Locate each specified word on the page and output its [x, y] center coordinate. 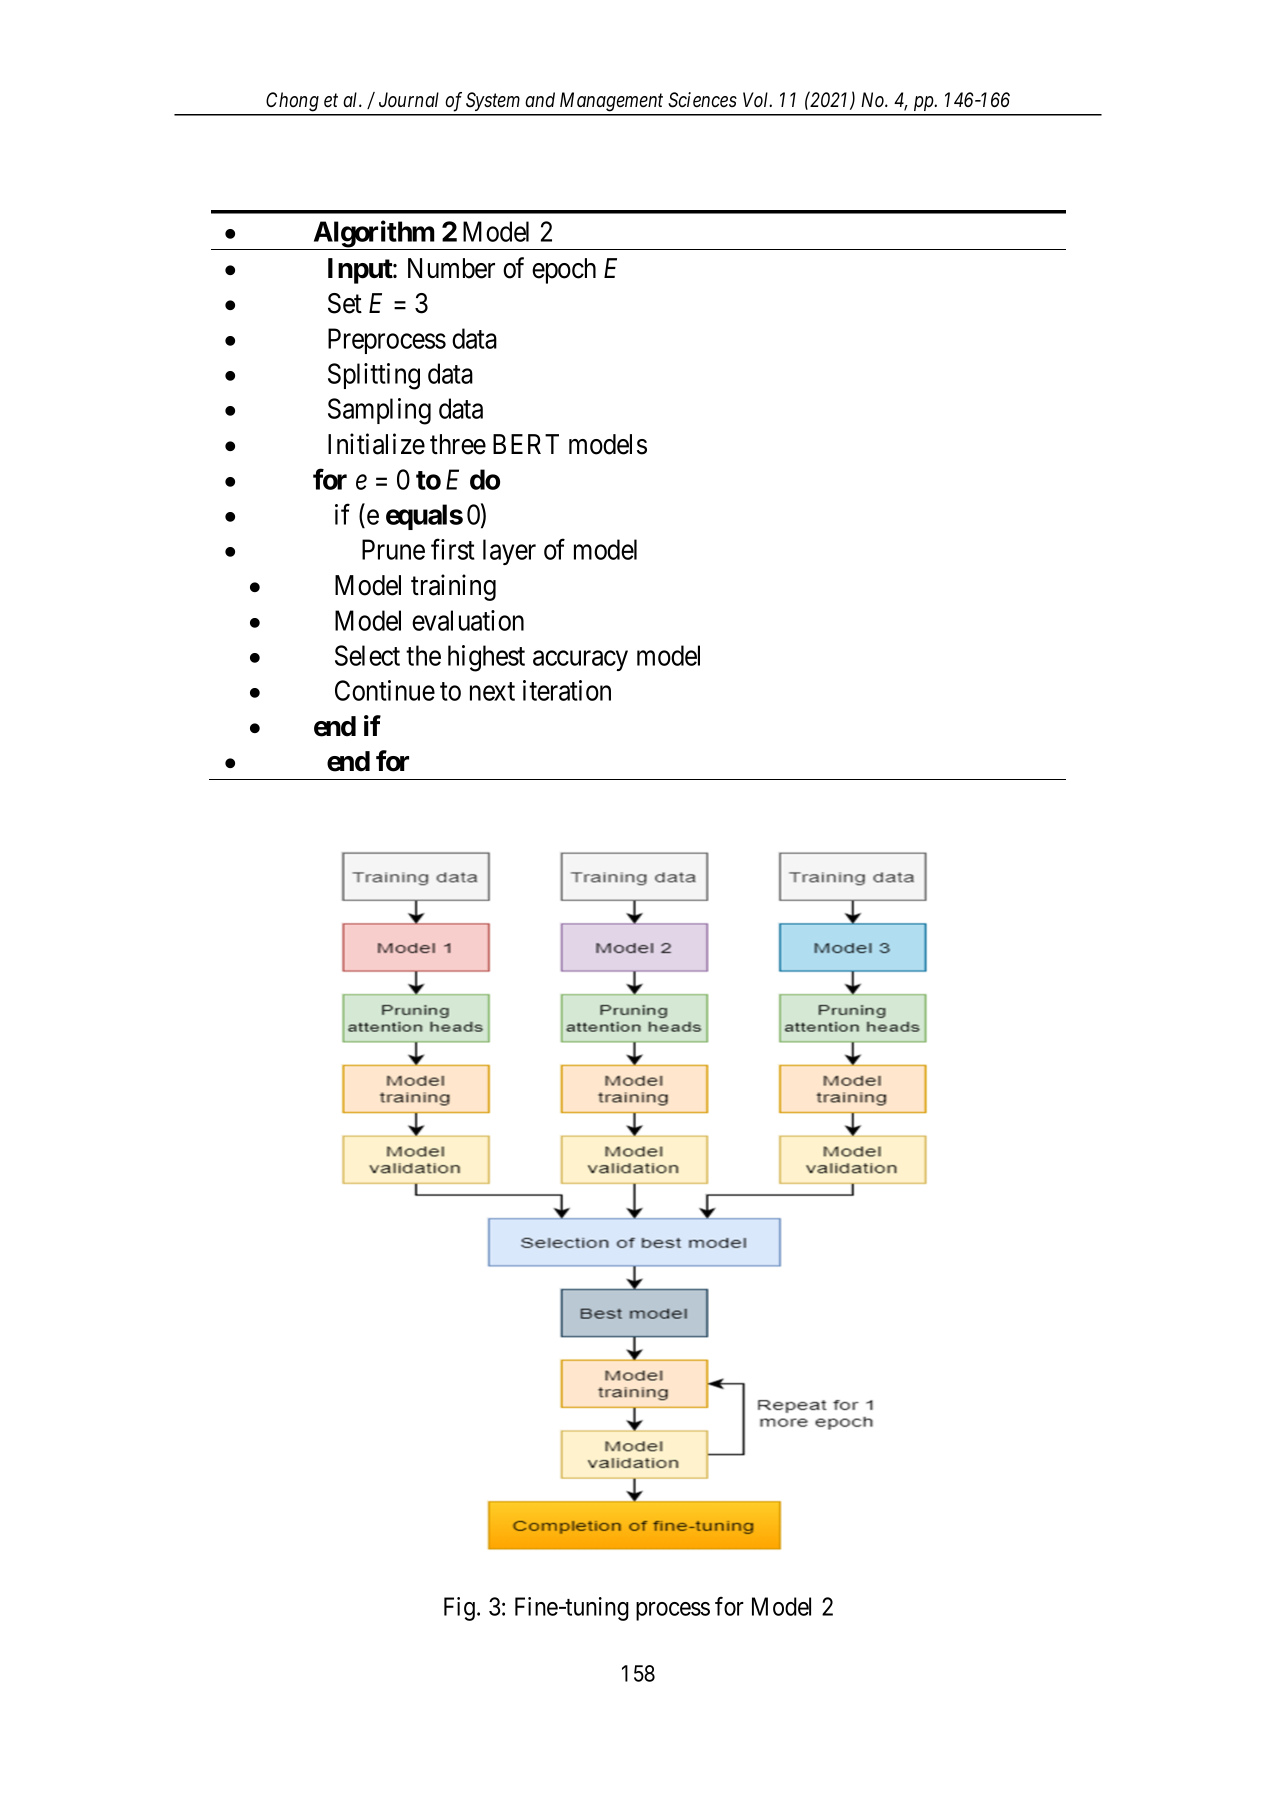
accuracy [580, 661]
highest [486, 658]
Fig [459, 1609]
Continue [385, 690]
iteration [567, 690]
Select [367, 655]
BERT [526, 444]
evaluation [468, 620]
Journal [409, 100]
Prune [393, 549]
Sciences [702, 100]
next [492, 692]
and [540, 99]
